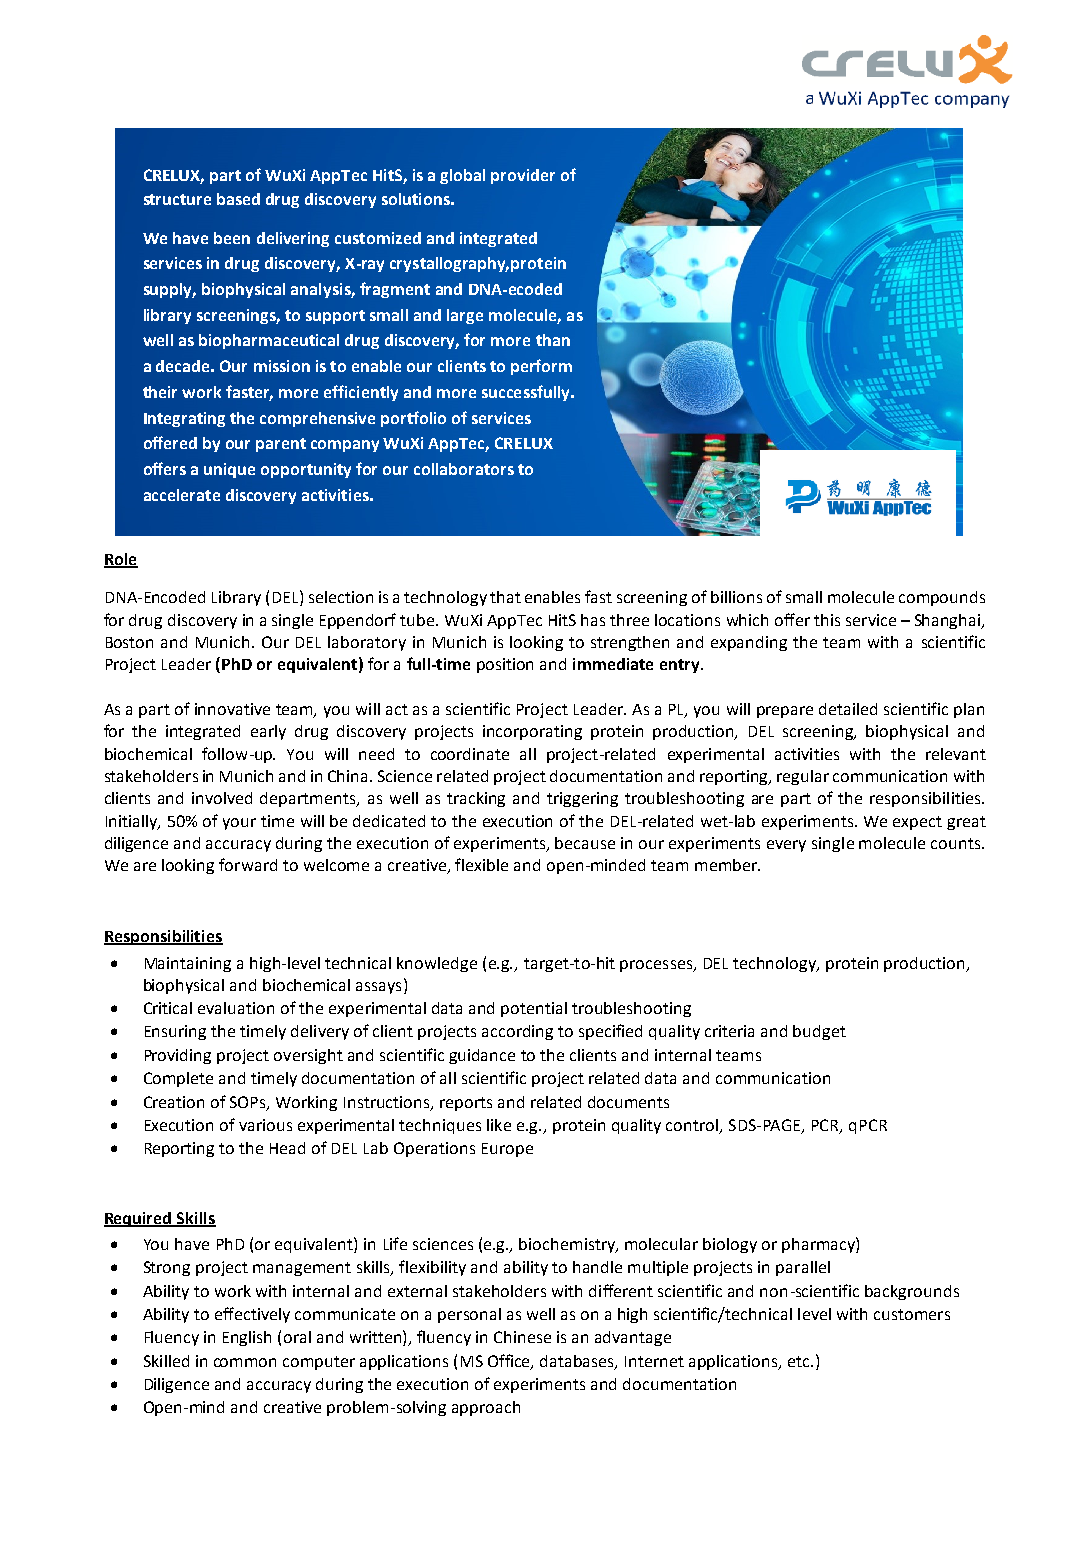 The width and height of the image is (1090, 1541). What do you see at coordinates (827, 620) in the image?
I see `this` at bounding box center [827, 620].
